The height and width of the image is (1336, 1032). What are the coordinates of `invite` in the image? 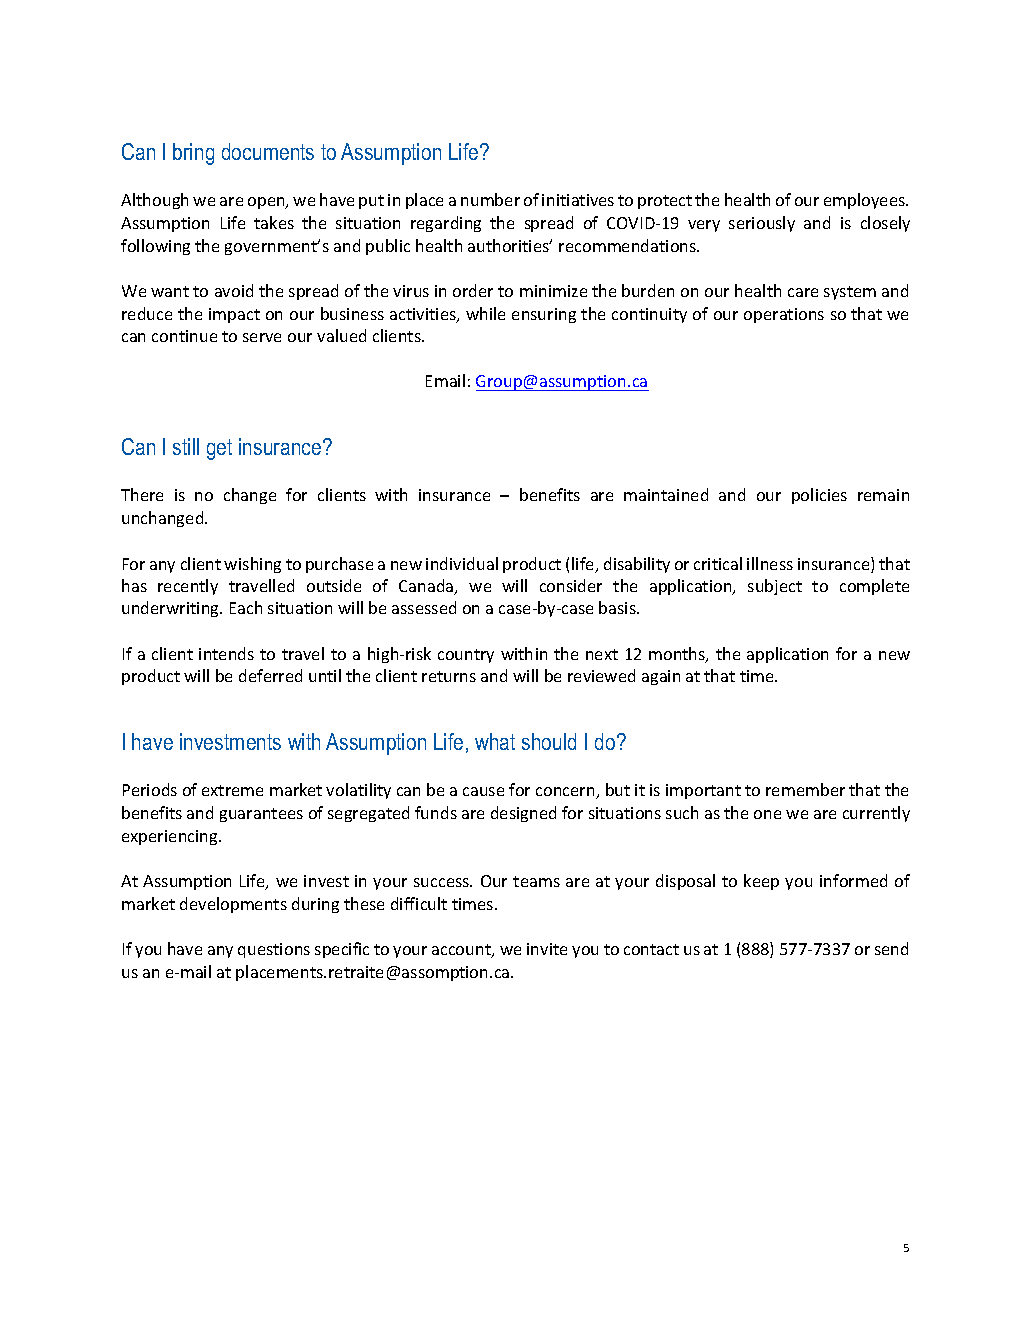 It's located at (547, 949).
